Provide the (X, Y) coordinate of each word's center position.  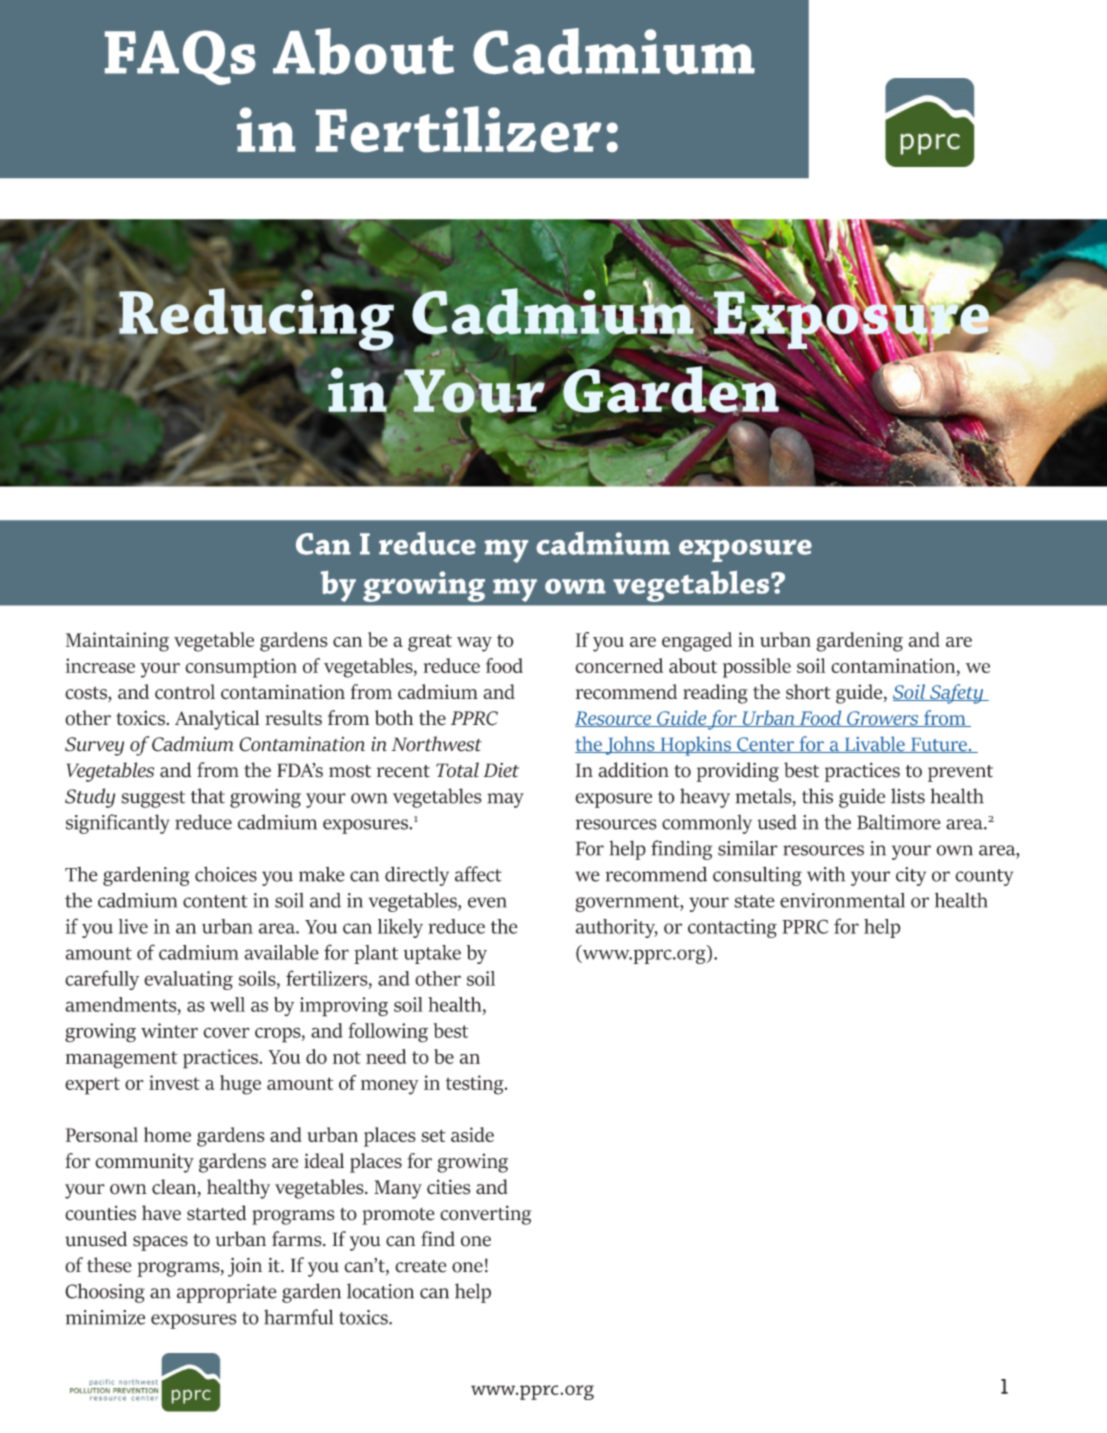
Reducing (257, 320)
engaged (697, 642)
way (474, 644)
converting (485, 1215)
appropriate (227, 1293)
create (420, 1266)
